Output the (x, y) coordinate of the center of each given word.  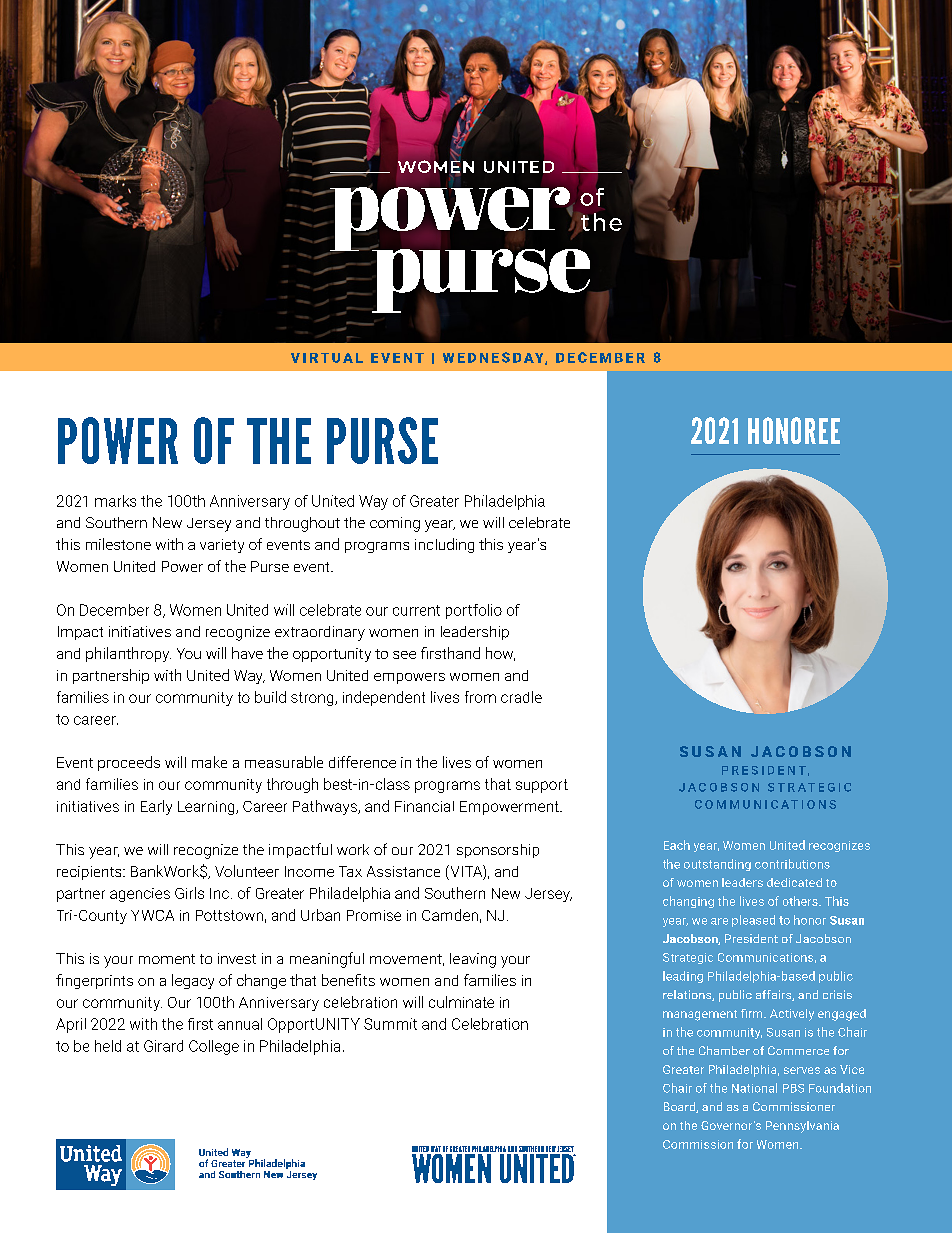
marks (115, 501)
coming (395, 524)
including (444, 545)
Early (156, 807)
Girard (163, 1046)
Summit (390, 1024)
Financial (424, 806)
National (754, 1088)
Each (677, 845)
